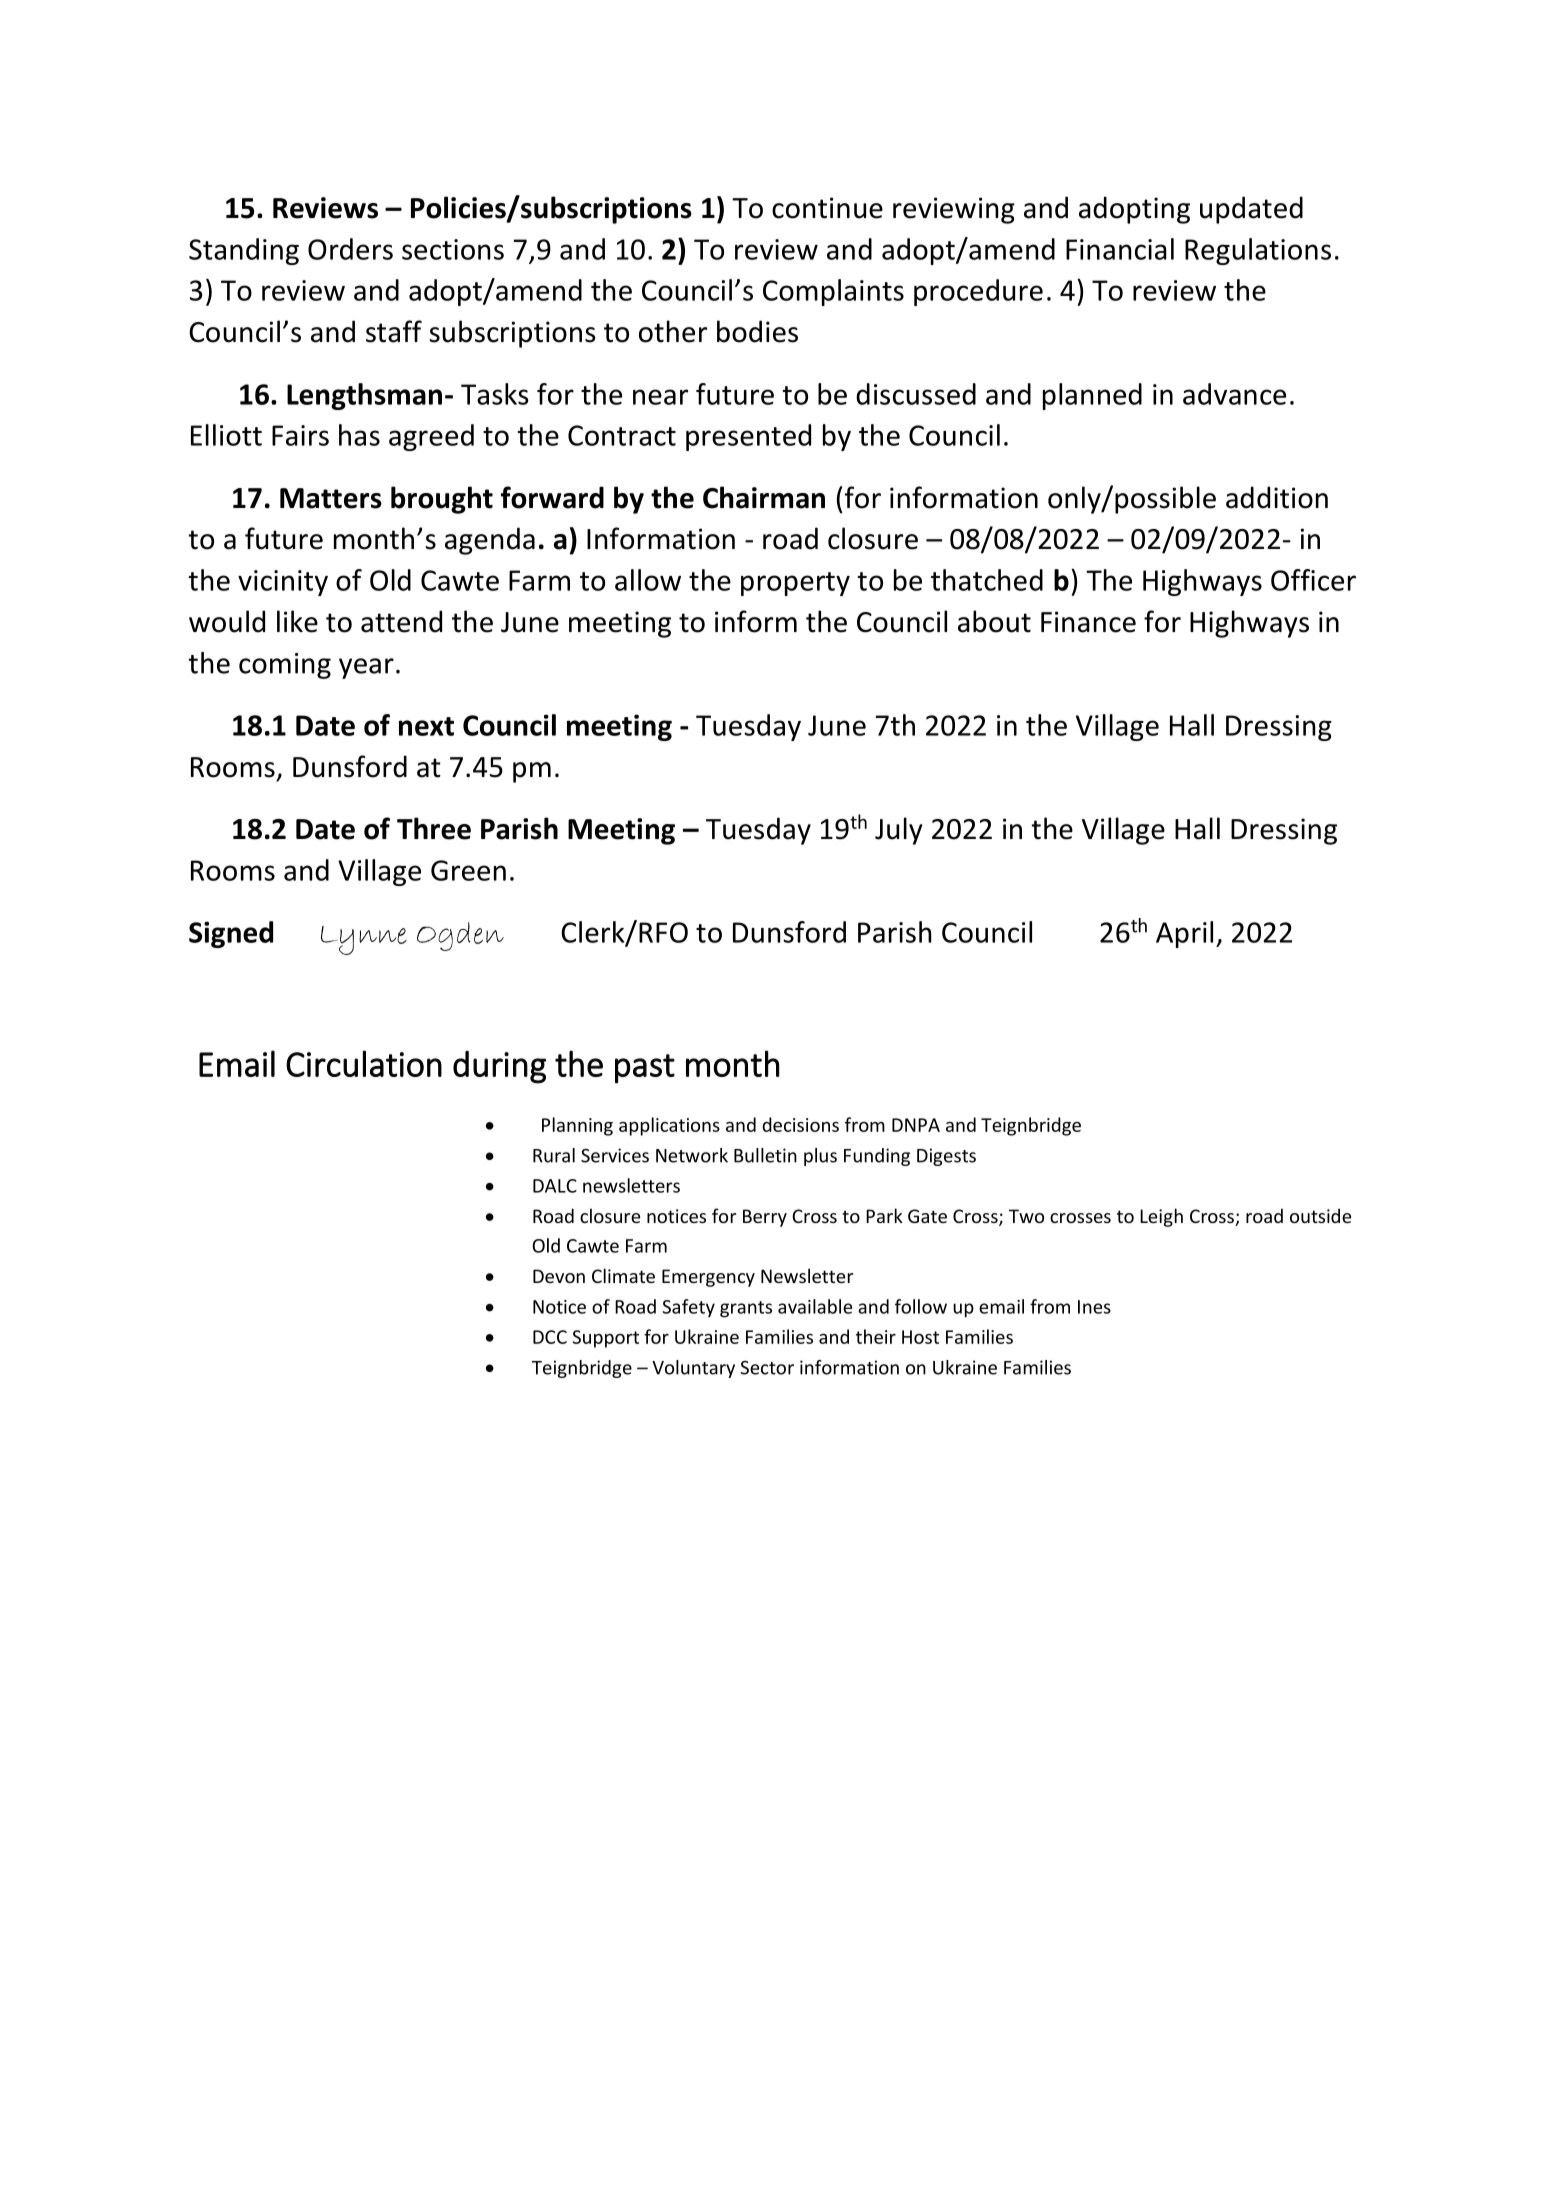 Image resolution: width=1556 pixels, height=2201 pixels. What do you see at coordinates (746, 1309) in the screenshot?
I see `grants` at bounding box center [746, 1309].
